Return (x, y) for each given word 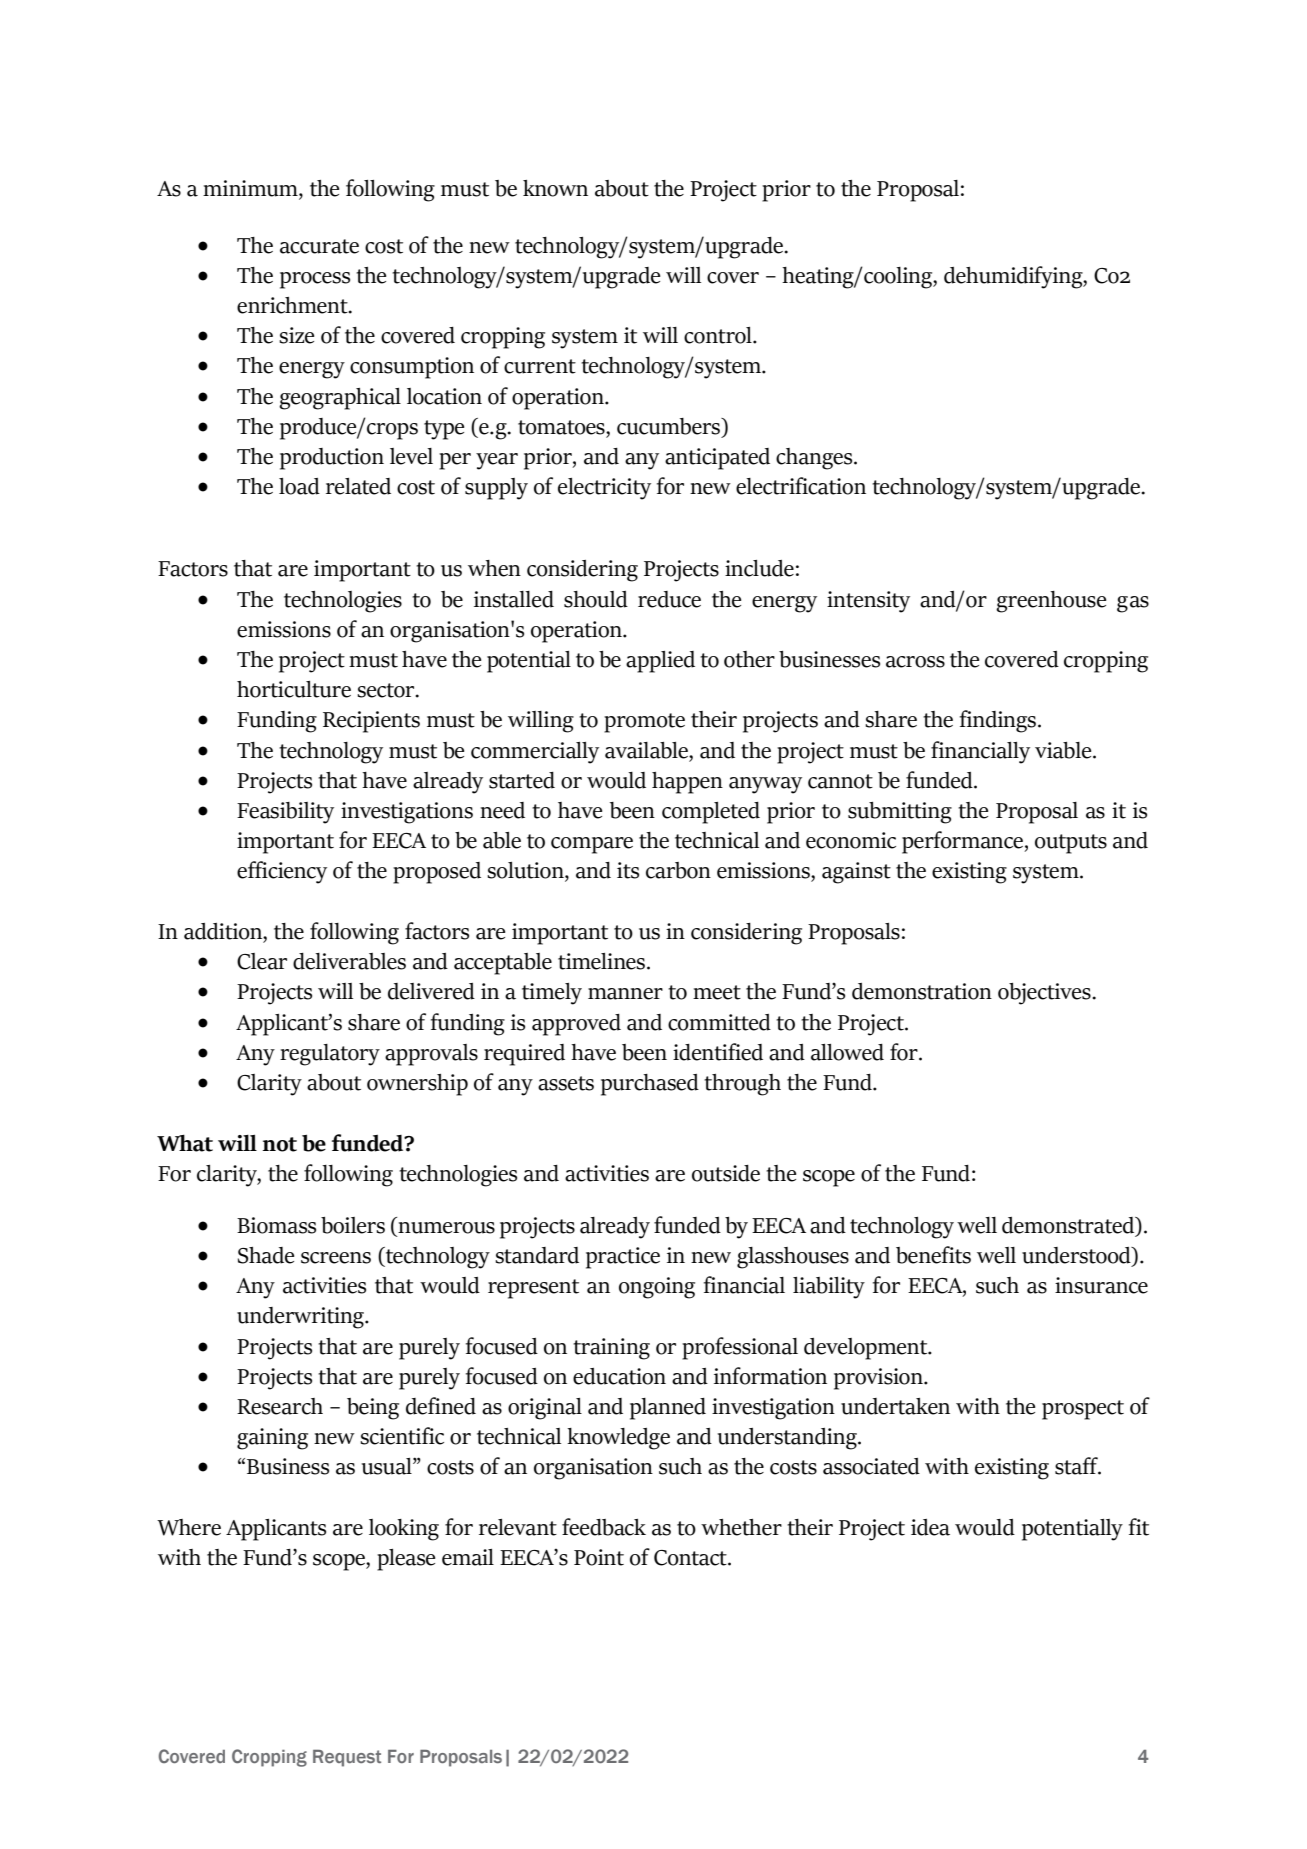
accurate (319, 246)
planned (668, 1409)
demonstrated (1069, 1225)
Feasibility (285, 813)
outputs (1071, 844)
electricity (604, 489)
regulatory (330, 1055)
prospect (1083, 1410)
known (555, 188)
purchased (650, 1085)
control (719, 335)
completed (711, 813)
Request (347, 1758)
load (299, 486)
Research (280, 1406)
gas (1133, 604)
